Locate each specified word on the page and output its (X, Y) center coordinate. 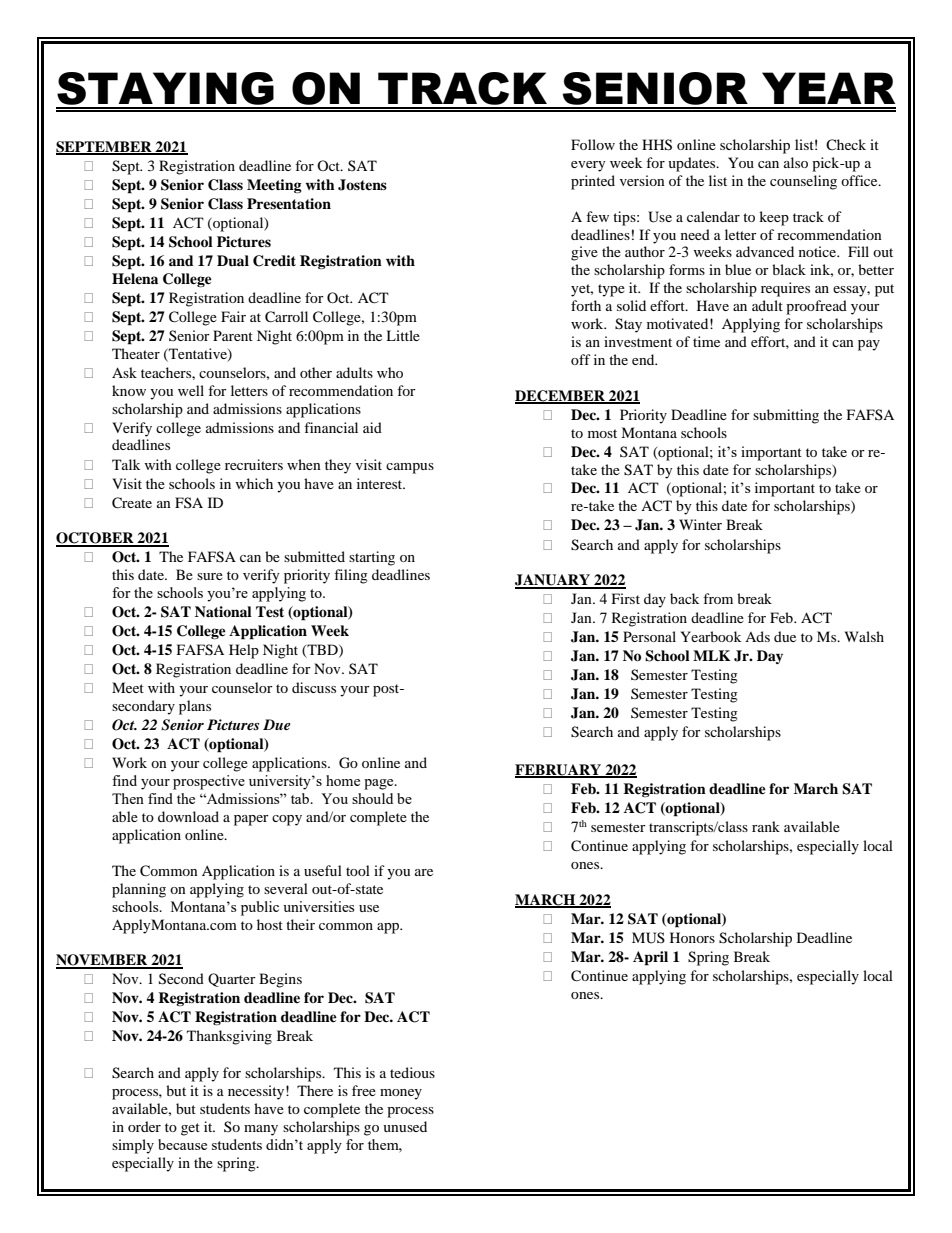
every (588, 166)
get (190, 1129)
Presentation (289, 203)
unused (405, 1126)
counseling (803, 182)
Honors (692, 937)
